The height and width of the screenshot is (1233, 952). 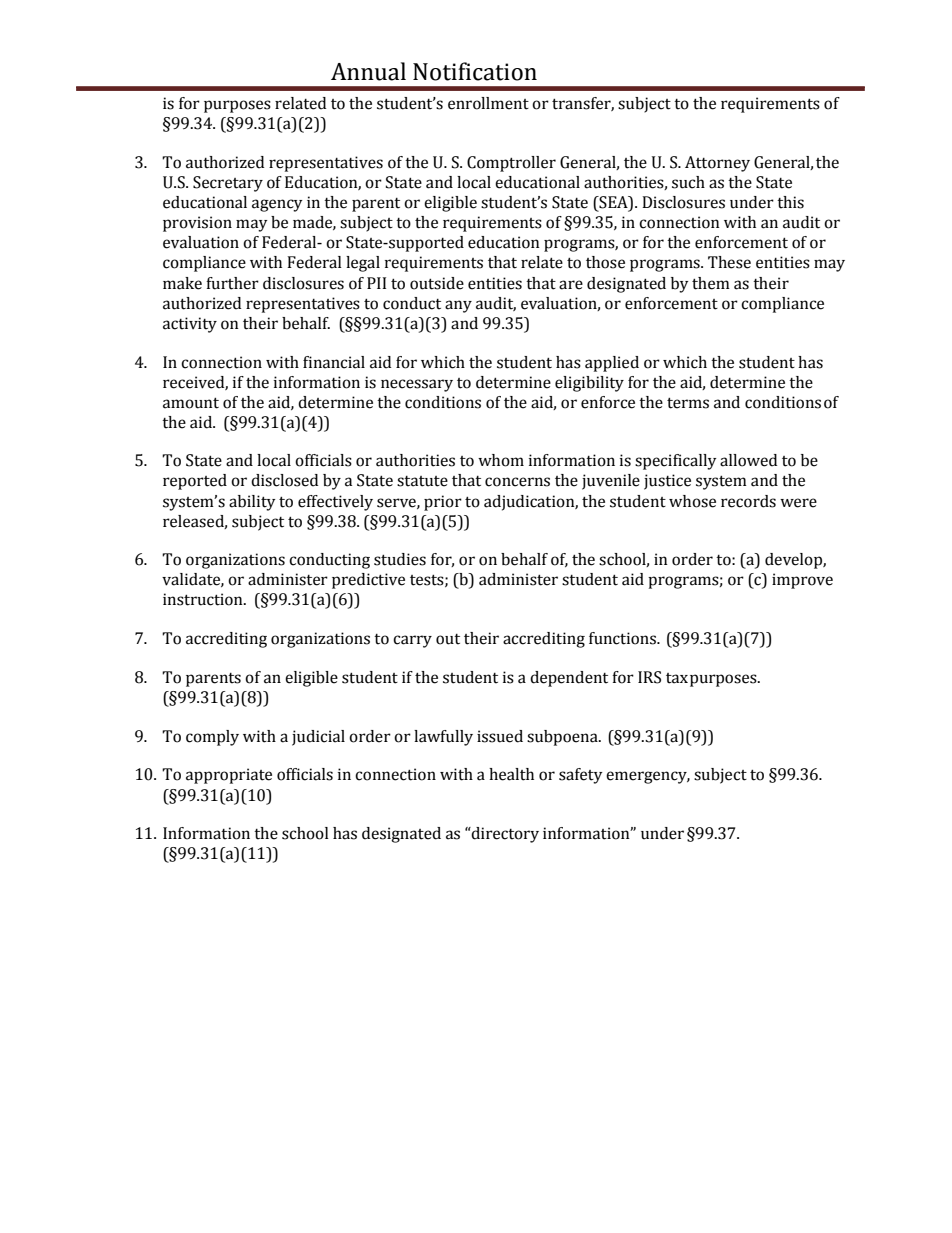 What do you see at coordinates (711, 283) in the screenshot?
I see `them` at bounding box center [711, 283].
